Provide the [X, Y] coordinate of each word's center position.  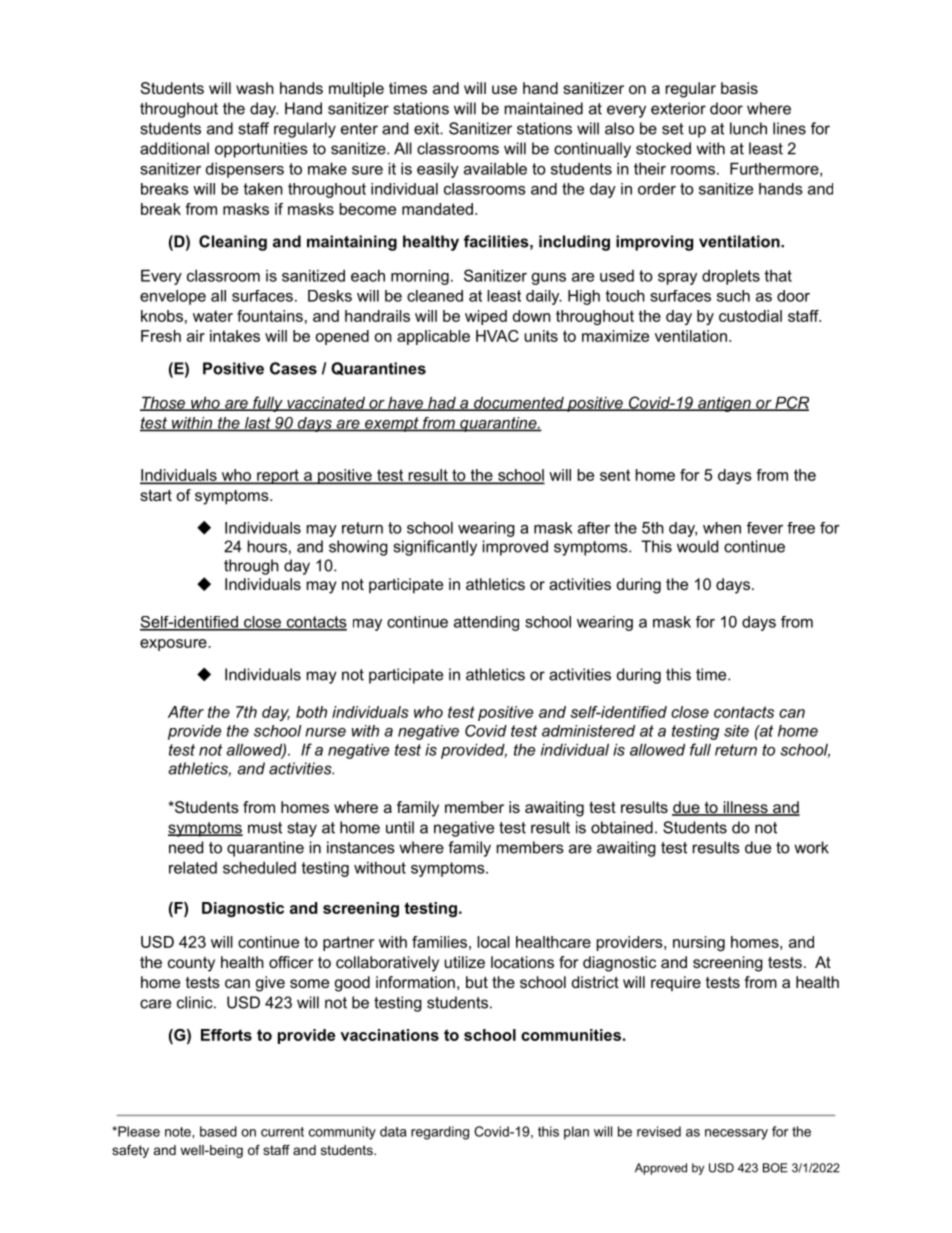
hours [267, 546]
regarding [440, 1133]
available [495, 168]
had [442, 403]
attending [486, 623]
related [193, 867]
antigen [724, 404]
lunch [748, 128]
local [493, 942]
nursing [699, 943]
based [218, 1131]
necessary [736, 1134]
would [697, 546]
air [196, 336]
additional [174, 148]
